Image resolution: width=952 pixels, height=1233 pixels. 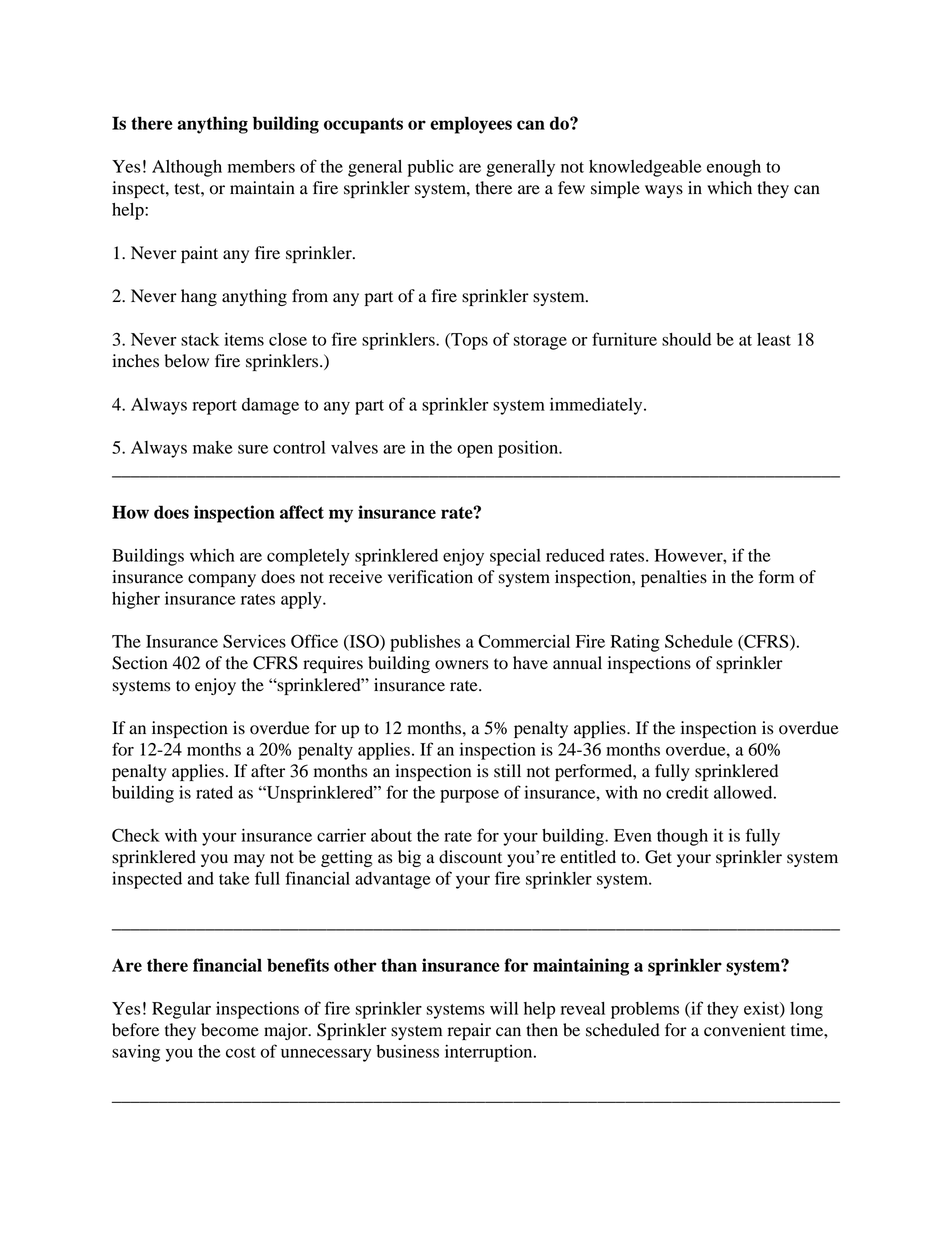 I want to click on employees, so click(x=471, y=125).
